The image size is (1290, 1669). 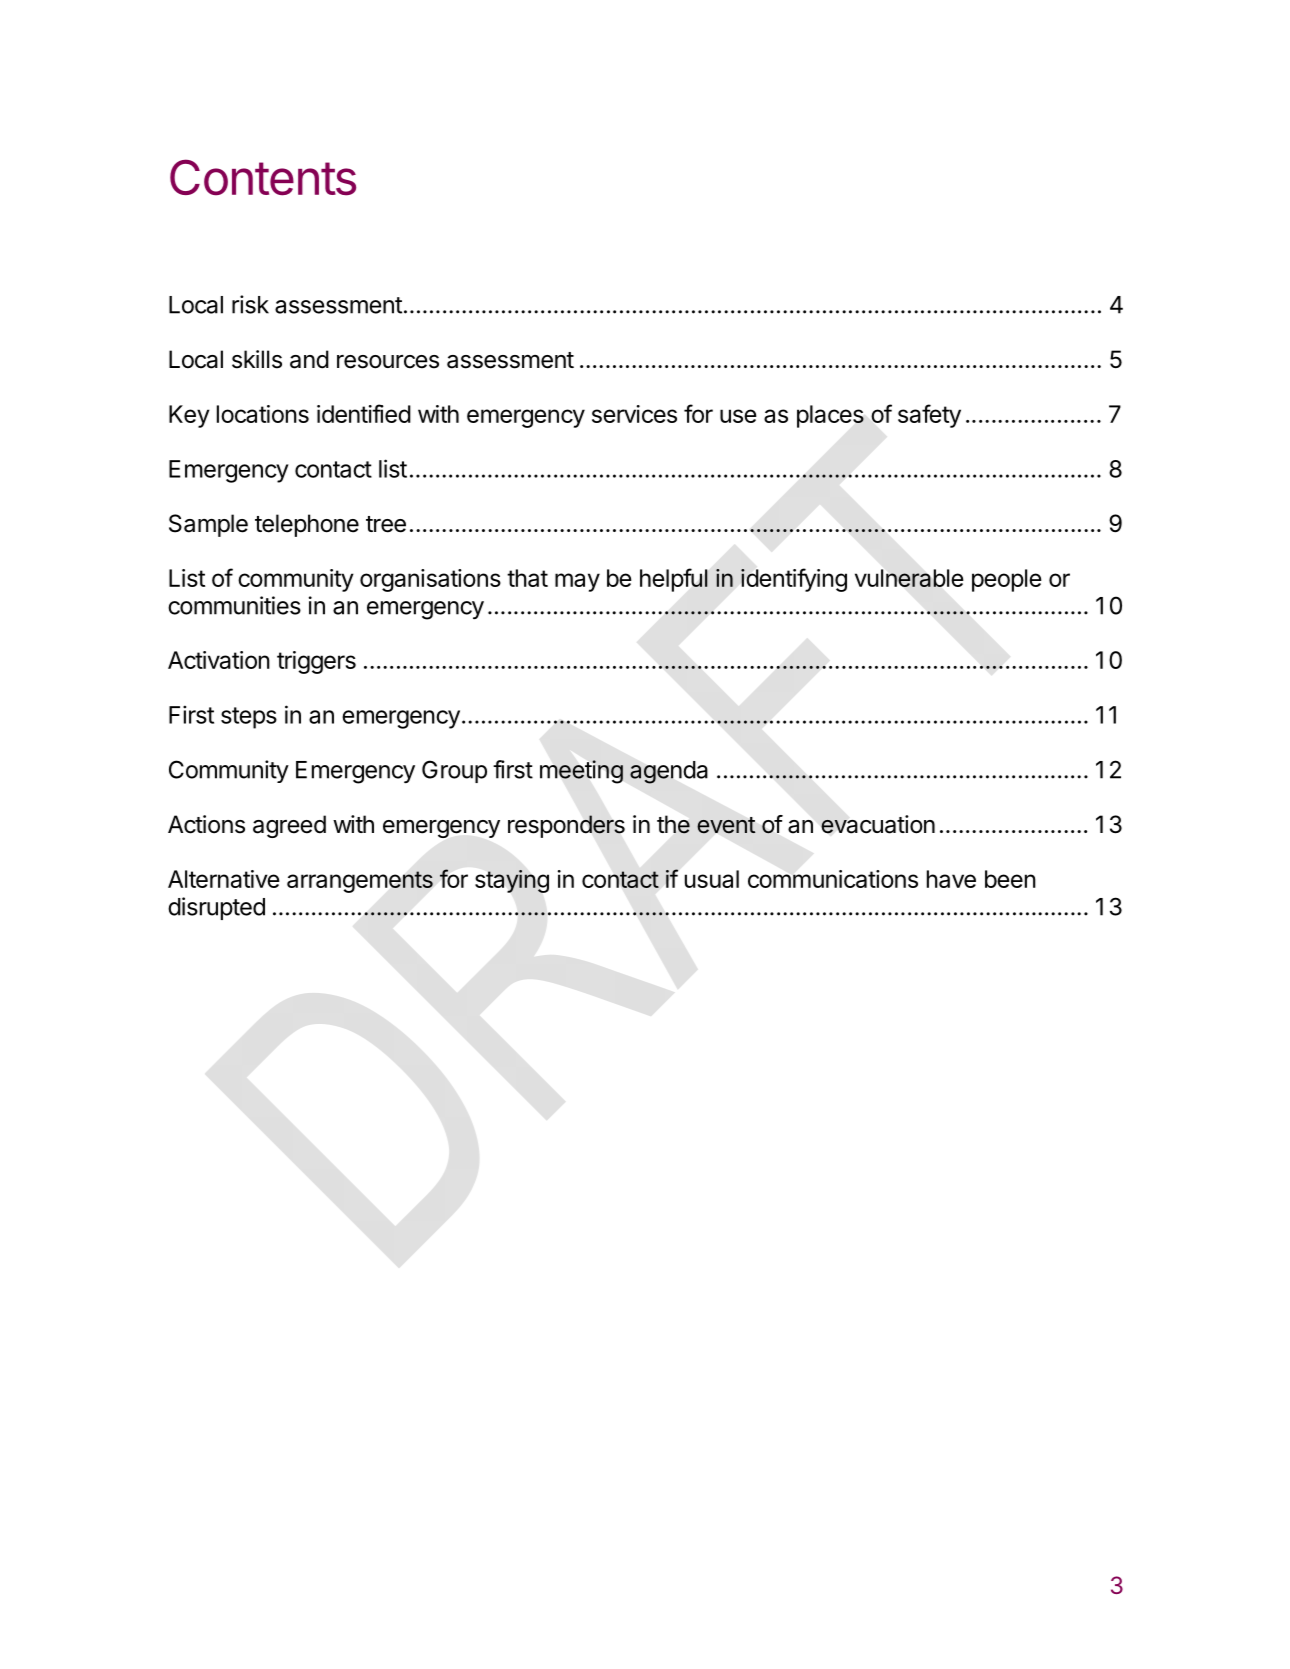 I want to click on safety, so click(x=929, y=416).
